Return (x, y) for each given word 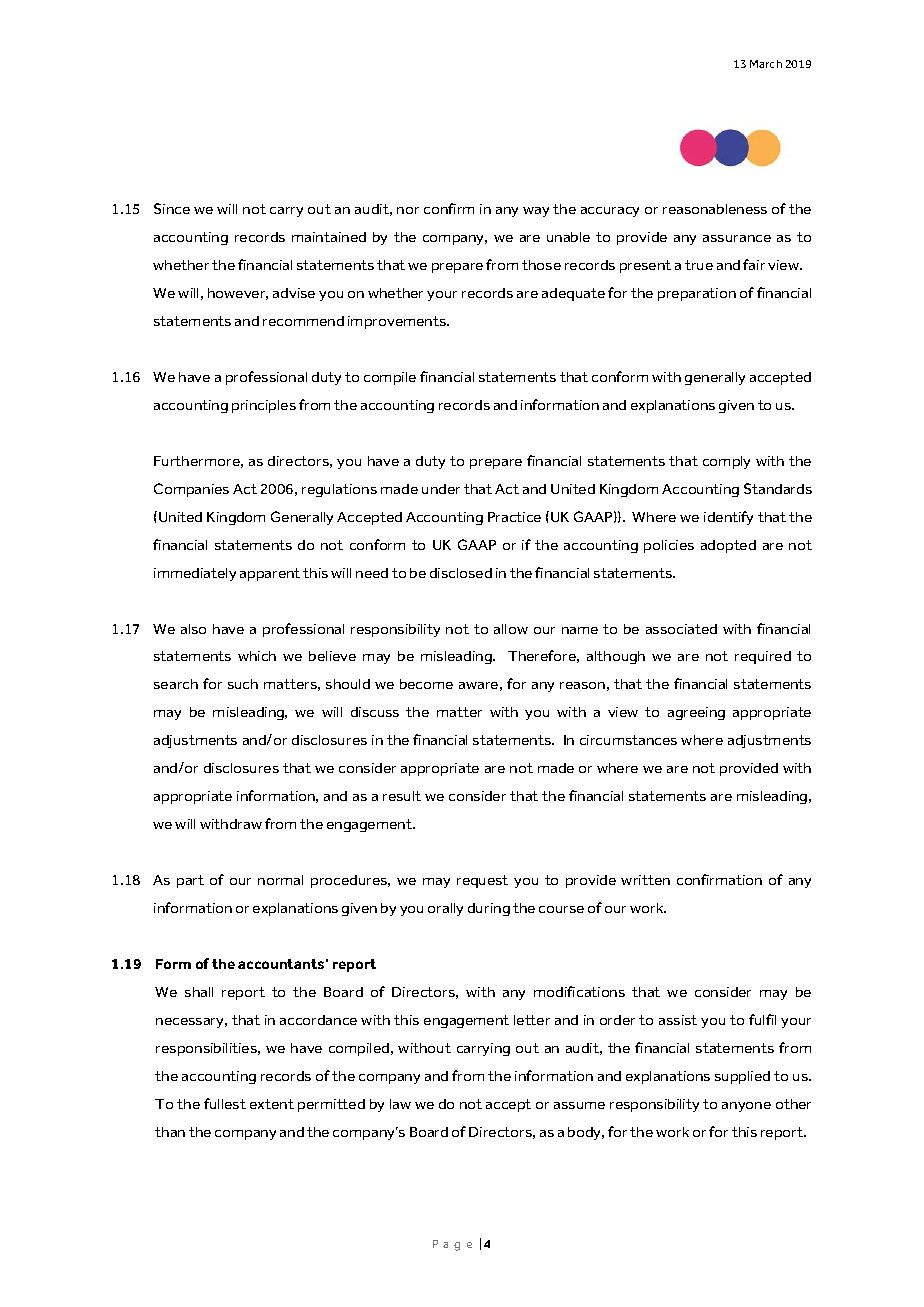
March (766, 64)
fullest (225, 1103)
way (536, 212)
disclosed (461, 573)
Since (172, 208)
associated (681, 629)
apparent (270, 574)
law (400, 1104)
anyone (746, 1107)
